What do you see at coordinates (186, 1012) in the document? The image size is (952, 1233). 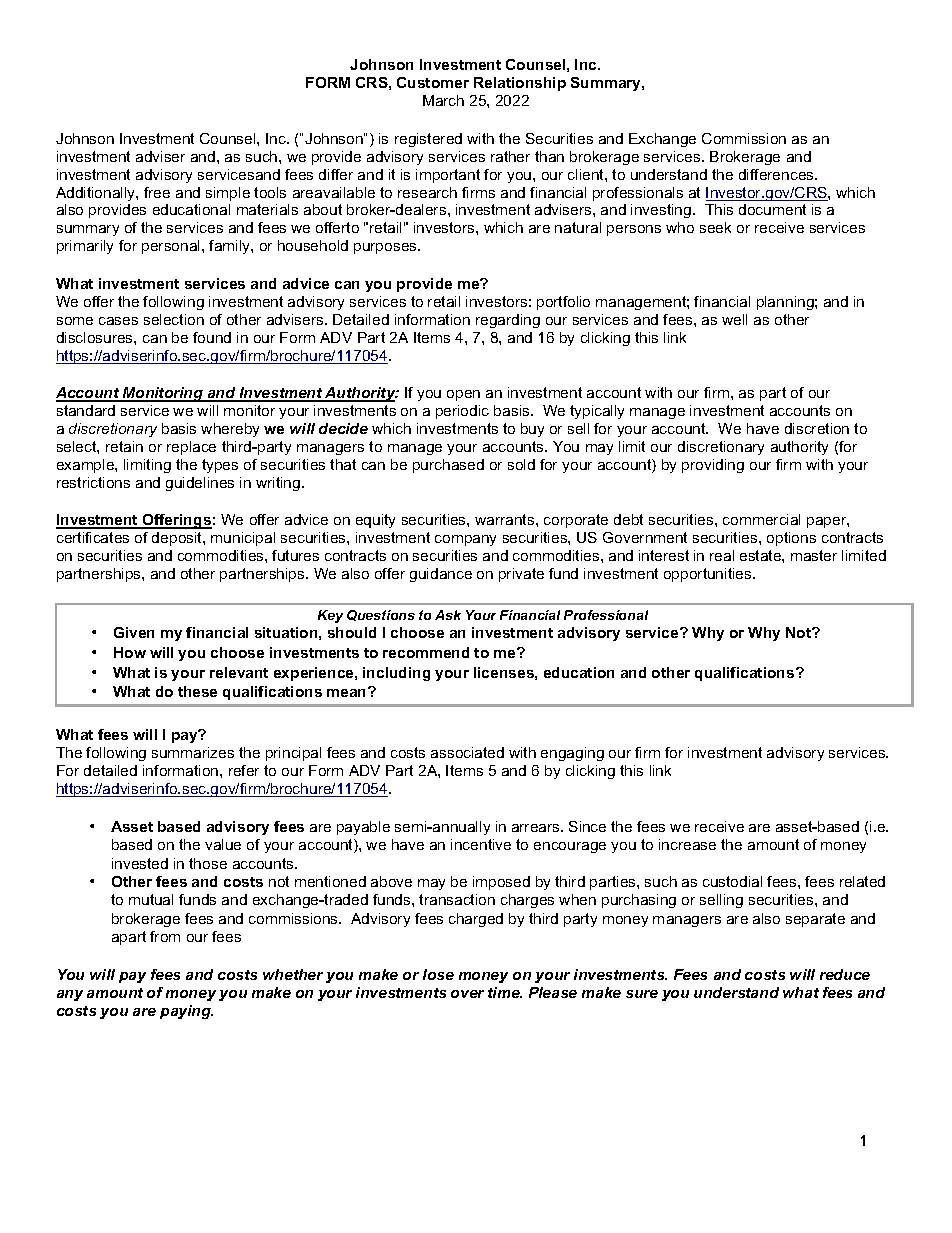 I see `paying` at bounding box center [186, 1012].
